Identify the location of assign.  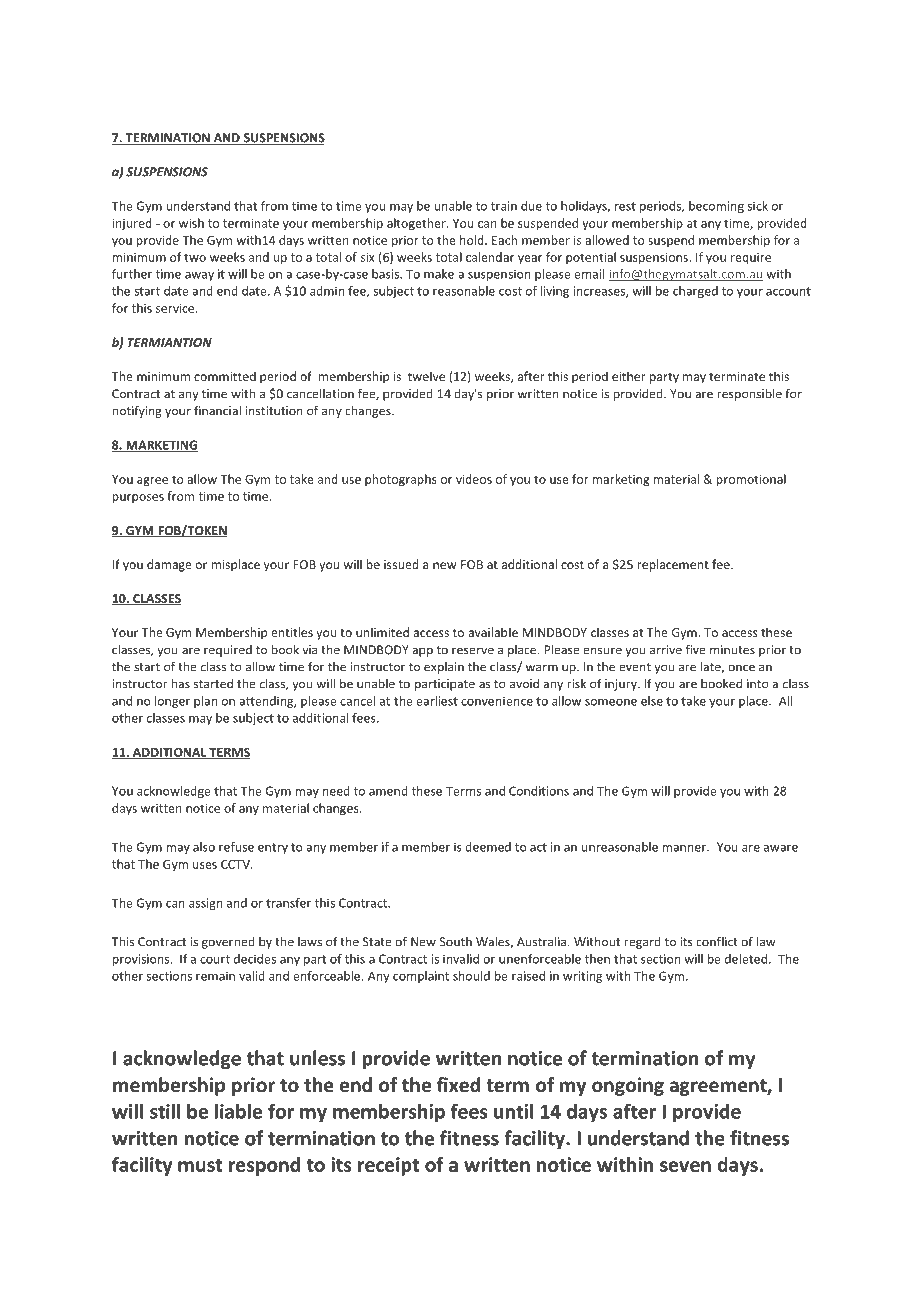
(205, 904).
